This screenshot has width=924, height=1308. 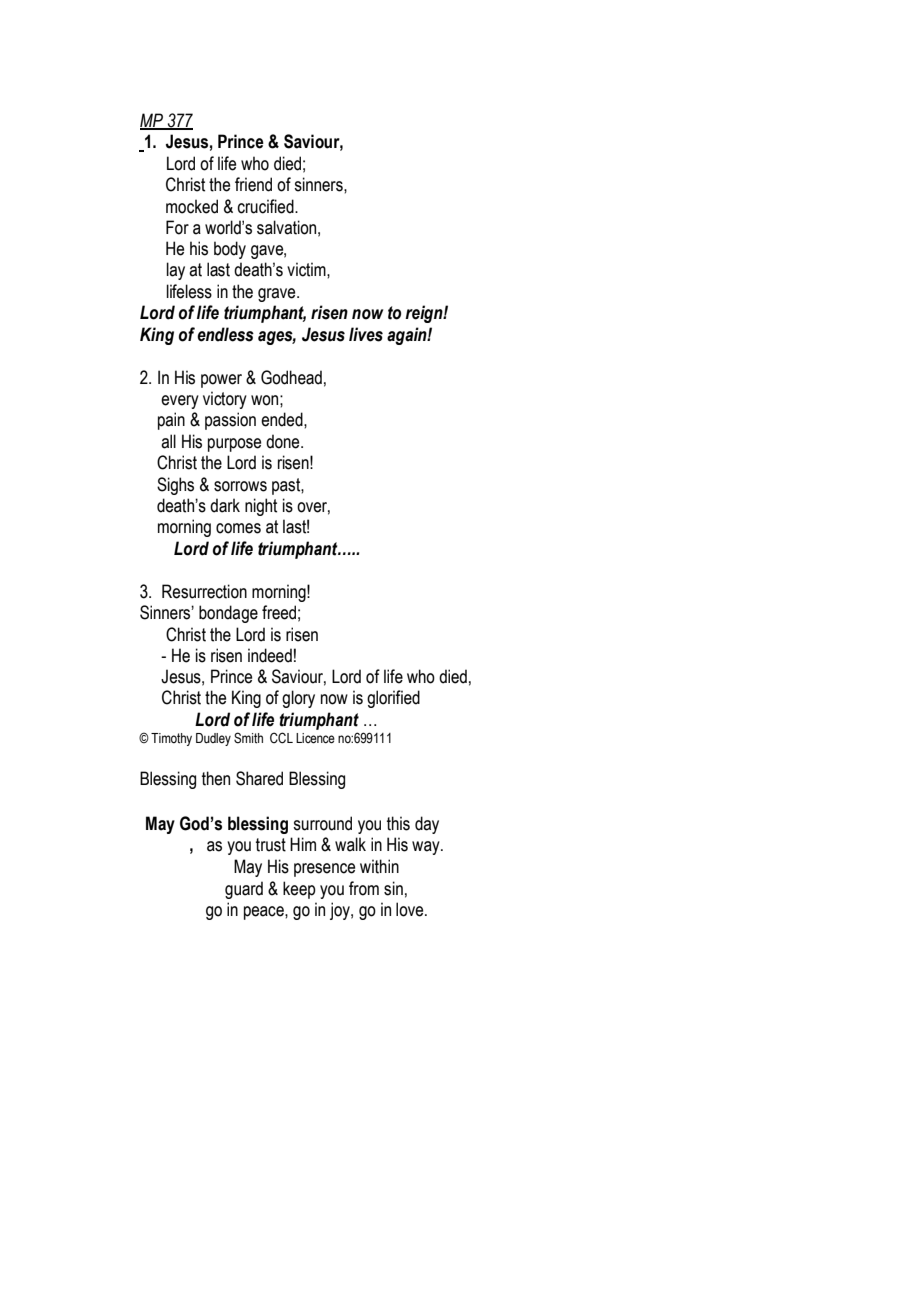 What do you see at coordinates (393, 699) in the screenshot?
I see `glorified` at bounding box center [393, 699].
